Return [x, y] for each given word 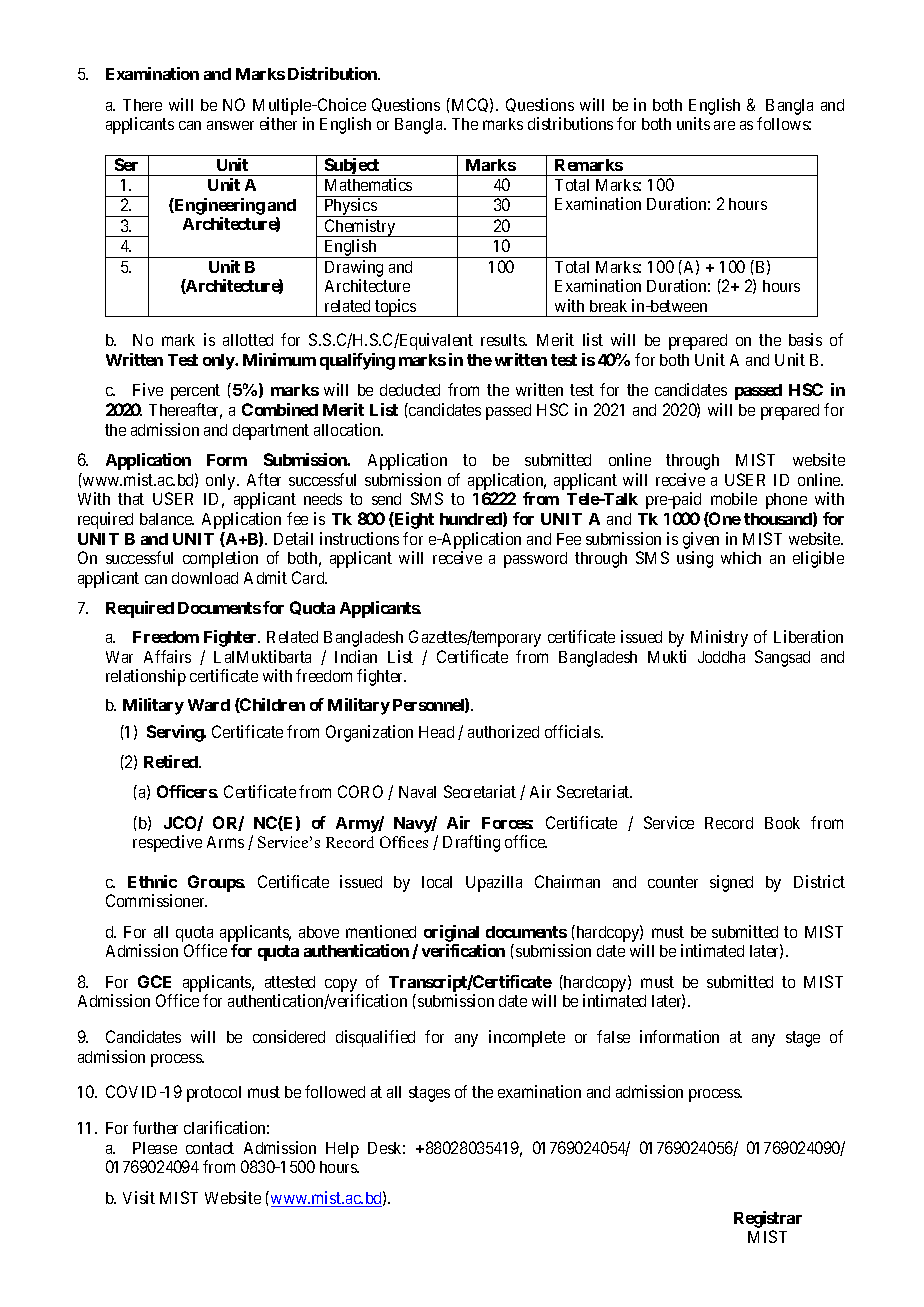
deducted [410, 390]
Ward [209, 705]
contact [210, 1148]
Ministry [719, 638]
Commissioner [156, 900]
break [608, 306]
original [451, 933]
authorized [503, 731]
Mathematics [368, 184]
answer [230, 125]
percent [195, 392]
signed [731, 883]
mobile [734, 498]
